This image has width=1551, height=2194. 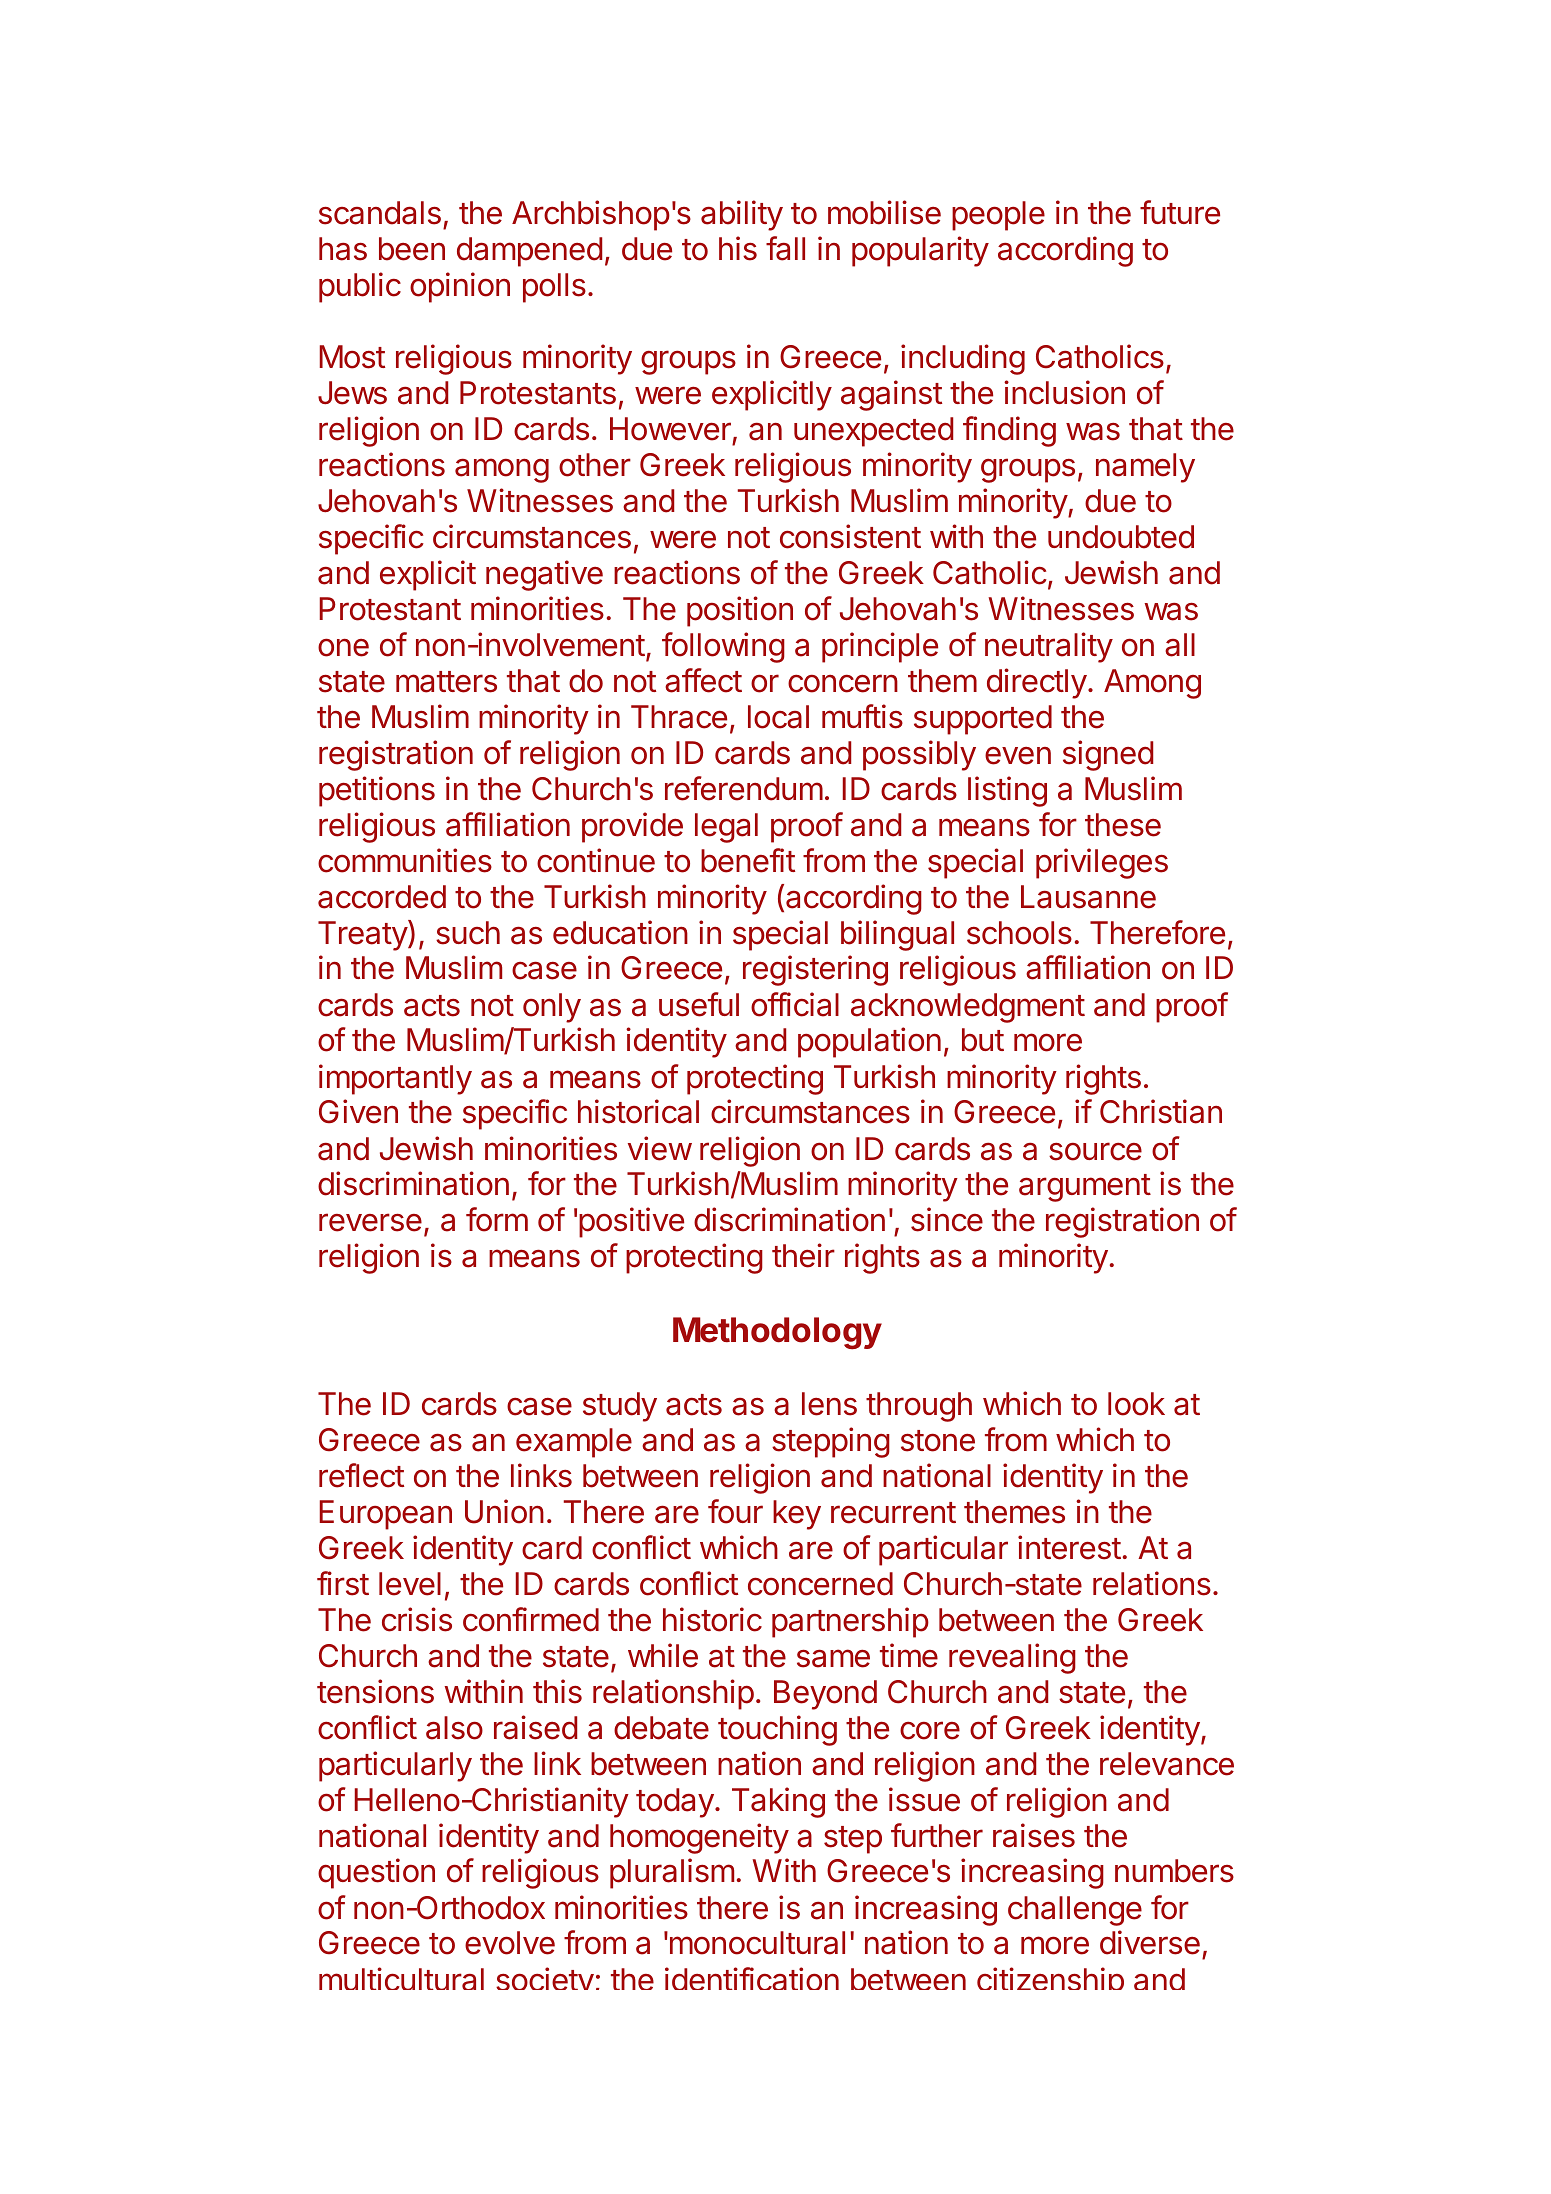 I want to click on fall, so click(x=785, y=248).
